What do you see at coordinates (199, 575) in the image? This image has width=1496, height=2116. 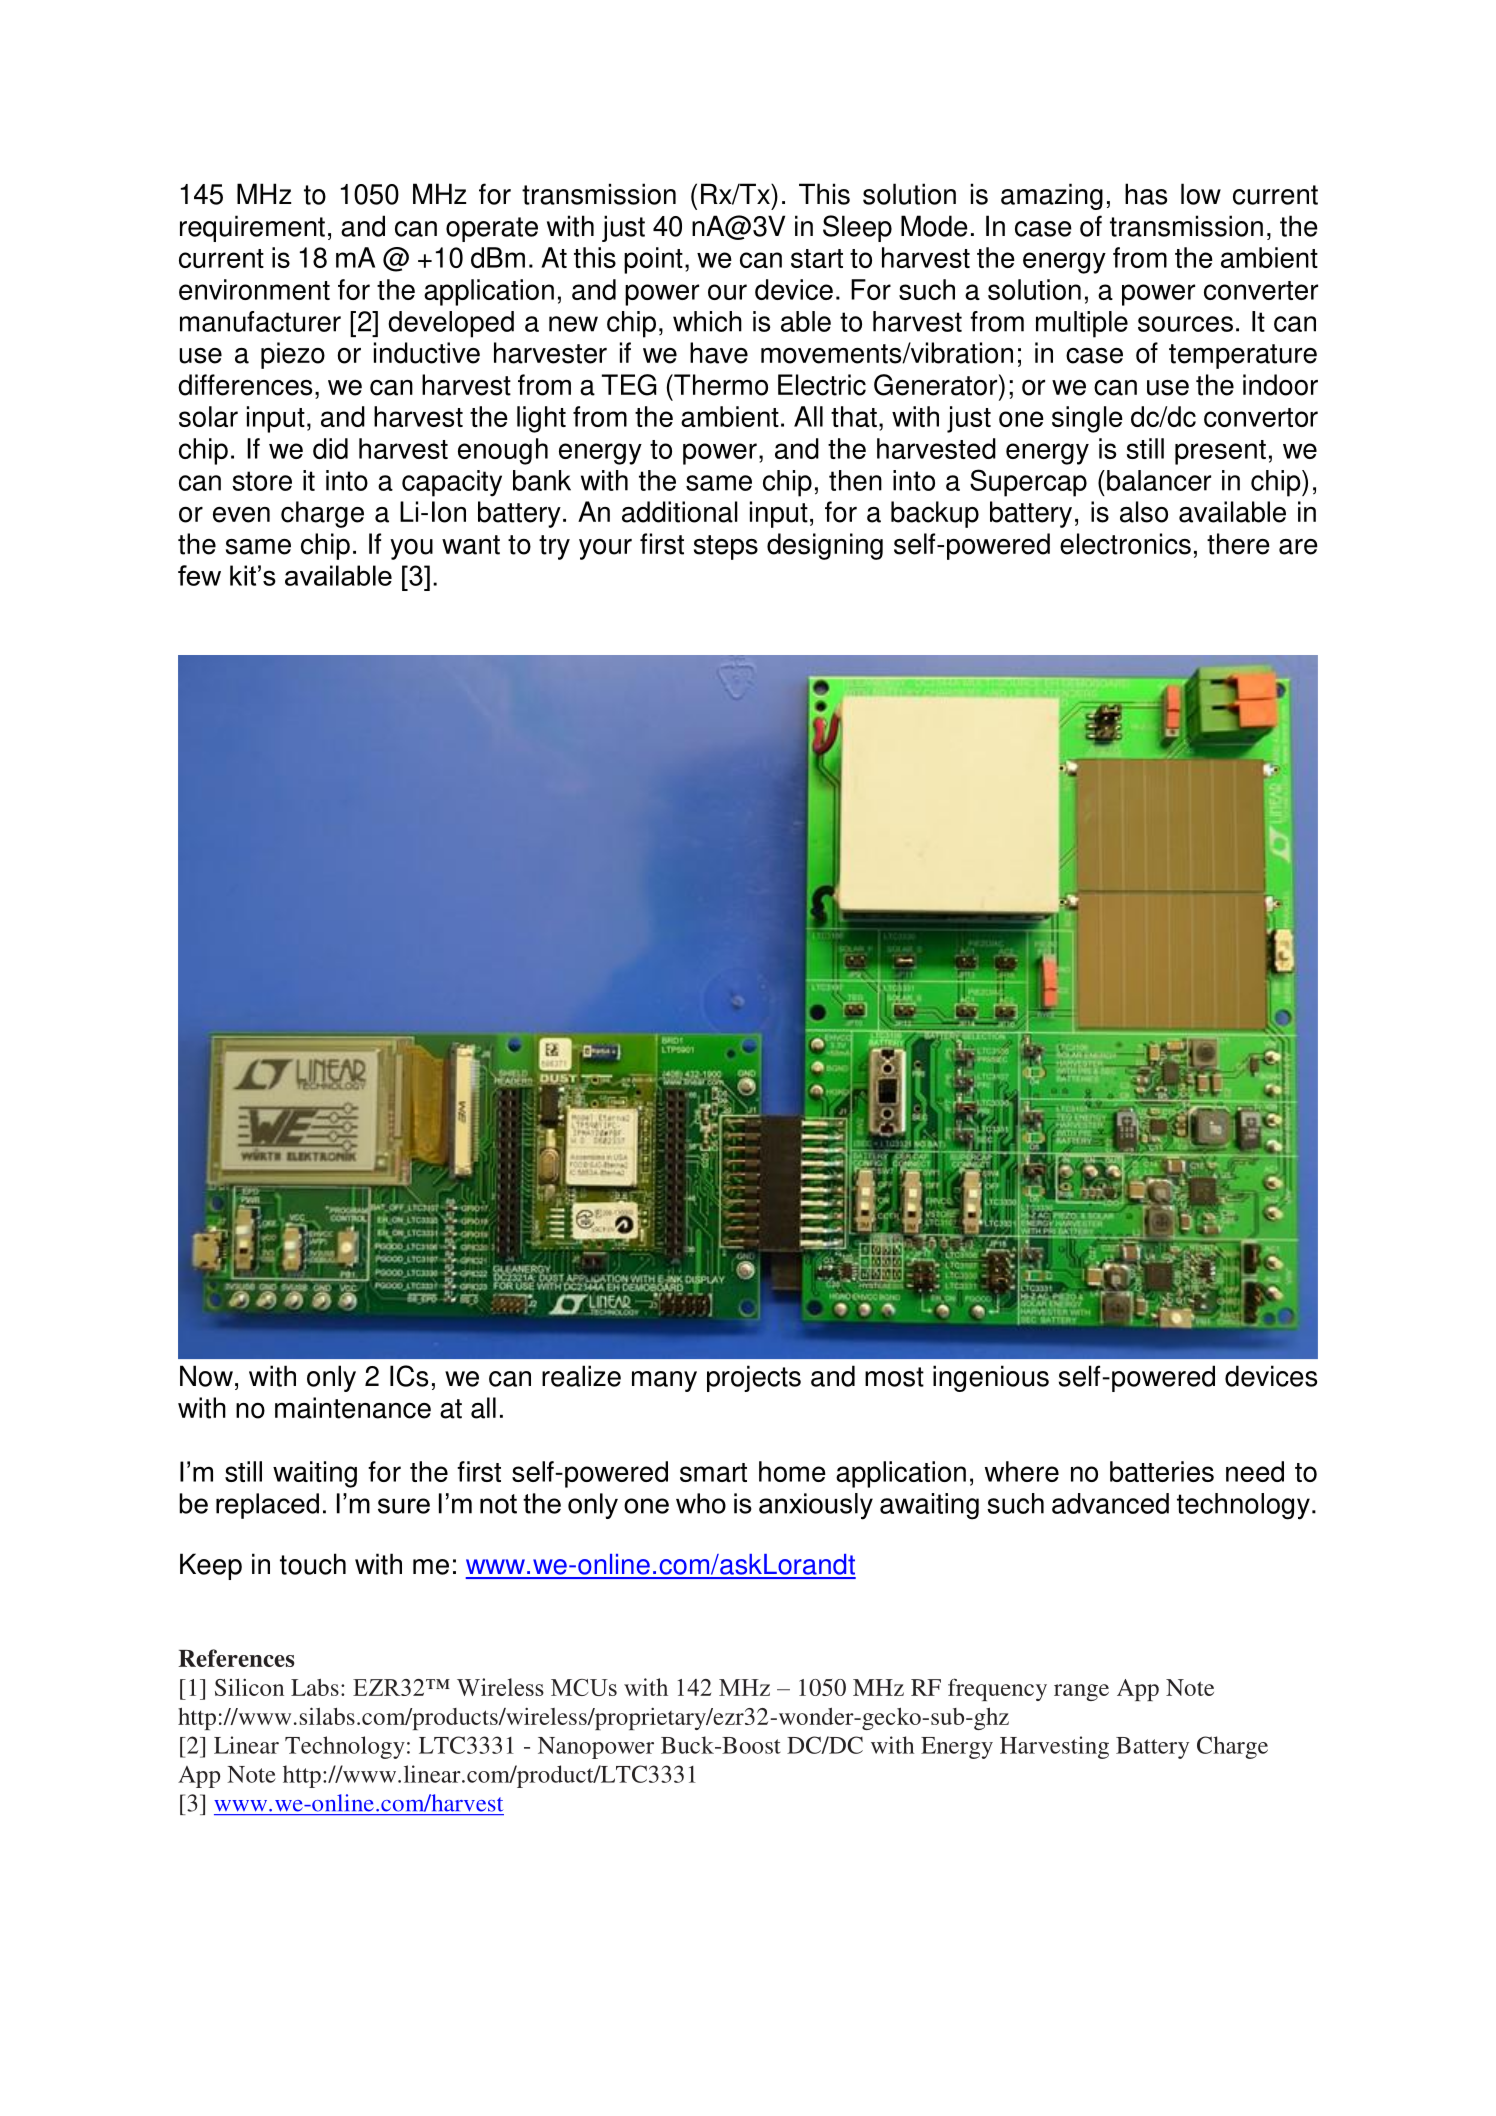 I see `few` at bounding box center [199, 575].
